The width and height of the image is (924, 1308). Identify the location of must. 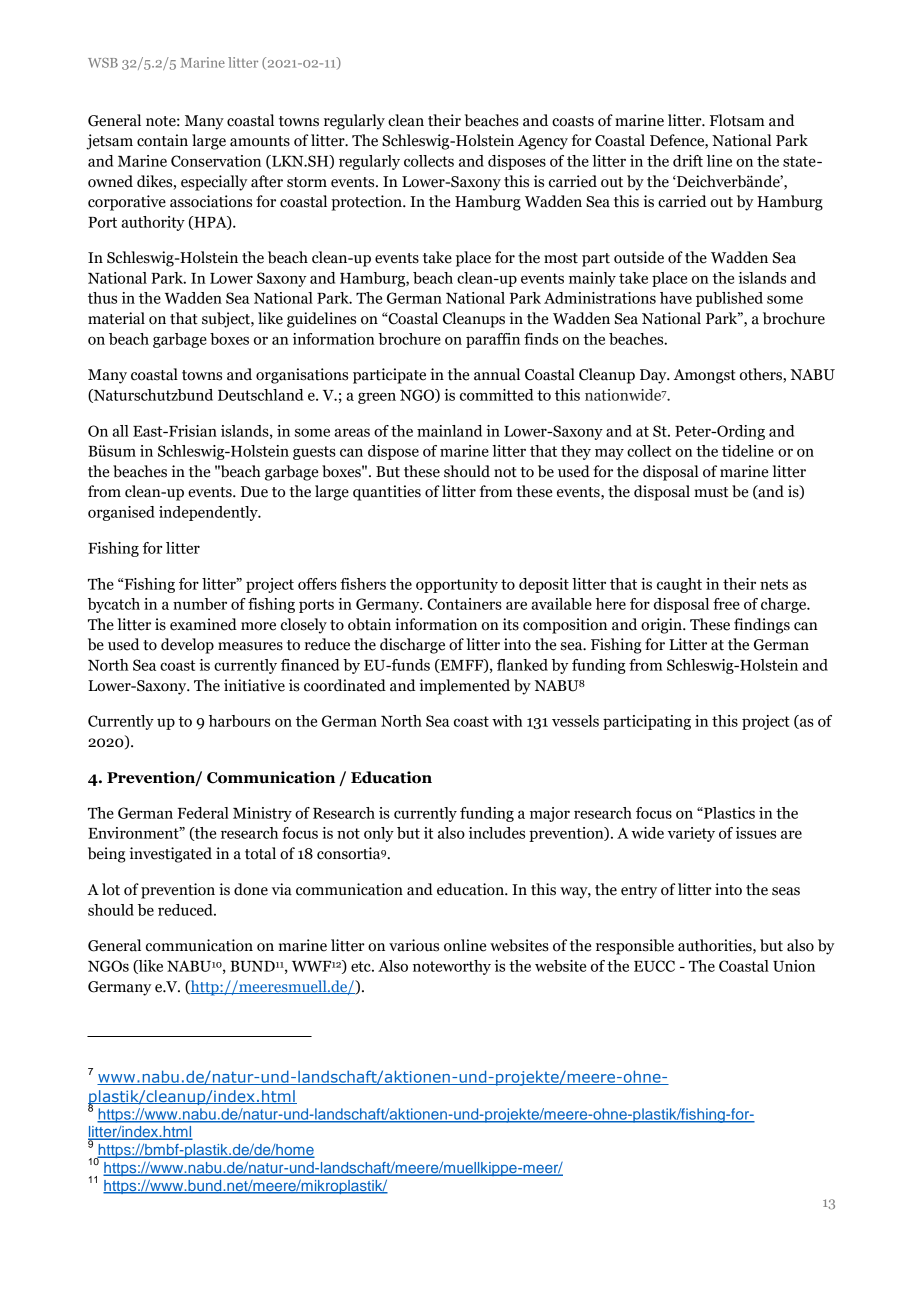
(711, 492).
